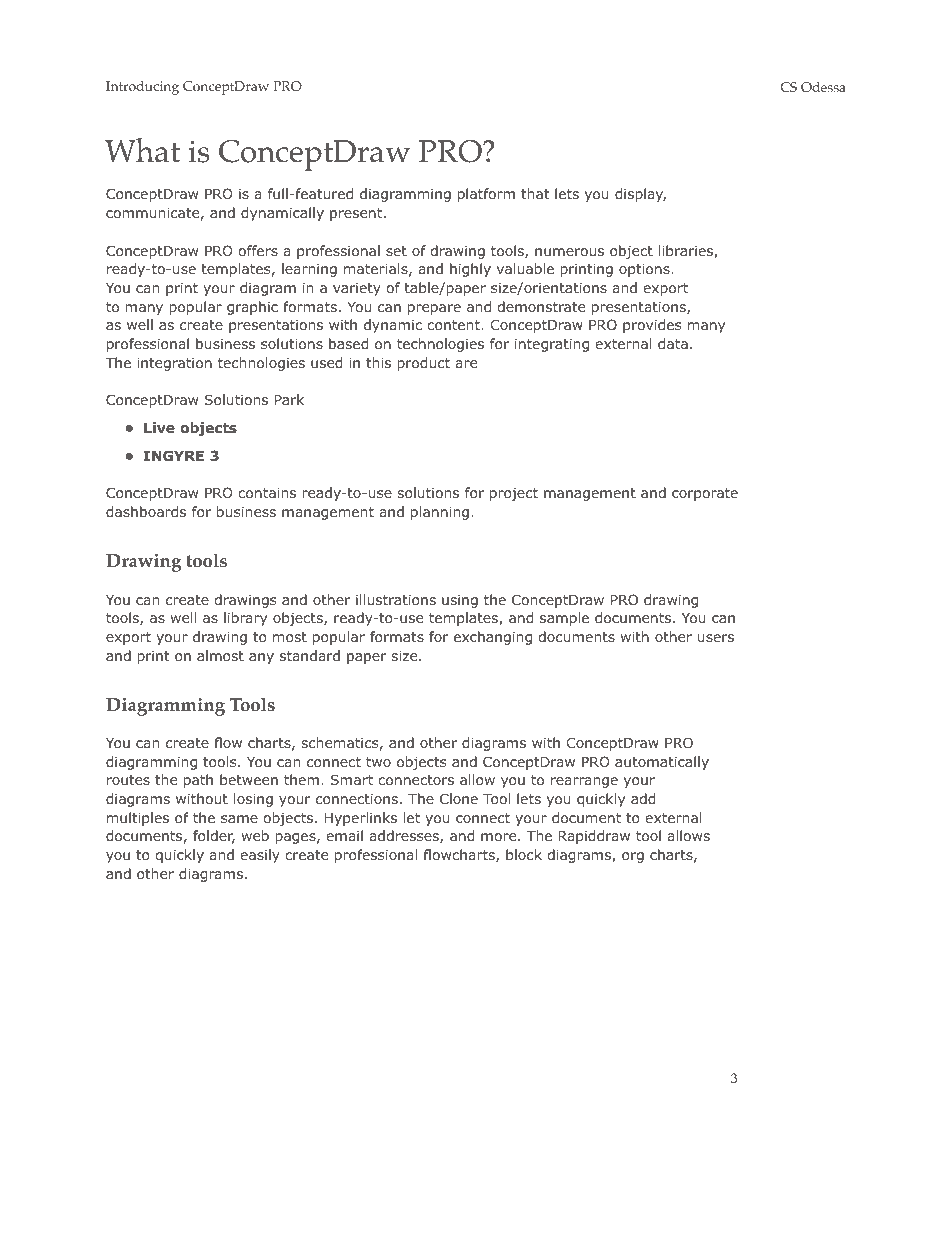  I want to click on Introducing, so click(142, 88).
